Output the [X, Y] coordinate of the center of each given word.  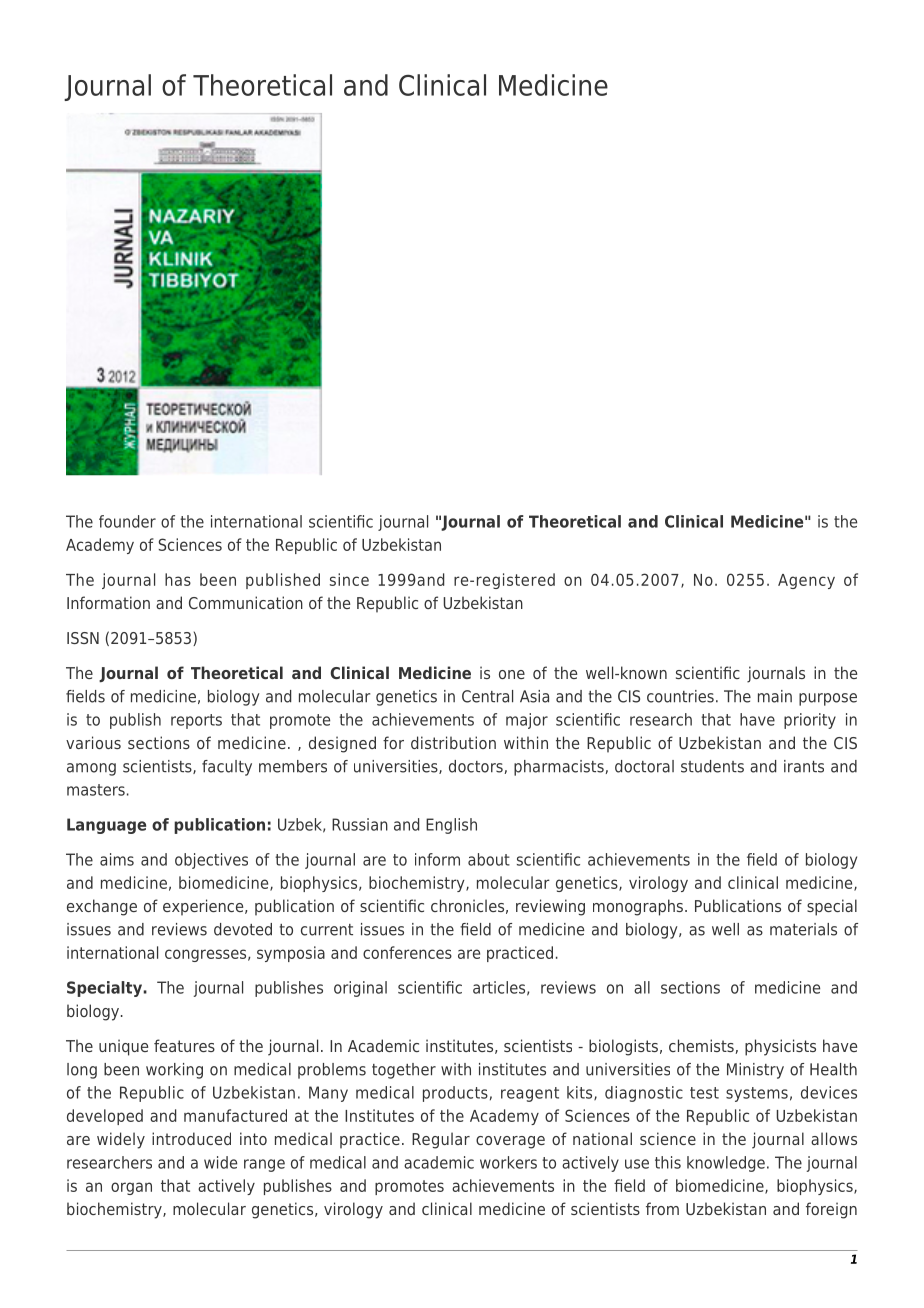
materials [803, 929]
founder [127, 521]
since [349, 579]
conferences [407, 952]
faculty [227, 768]
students [712, 766]
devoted [243, 929]
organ [131, 1188]
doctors [476, 766]
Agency [806, 581]
